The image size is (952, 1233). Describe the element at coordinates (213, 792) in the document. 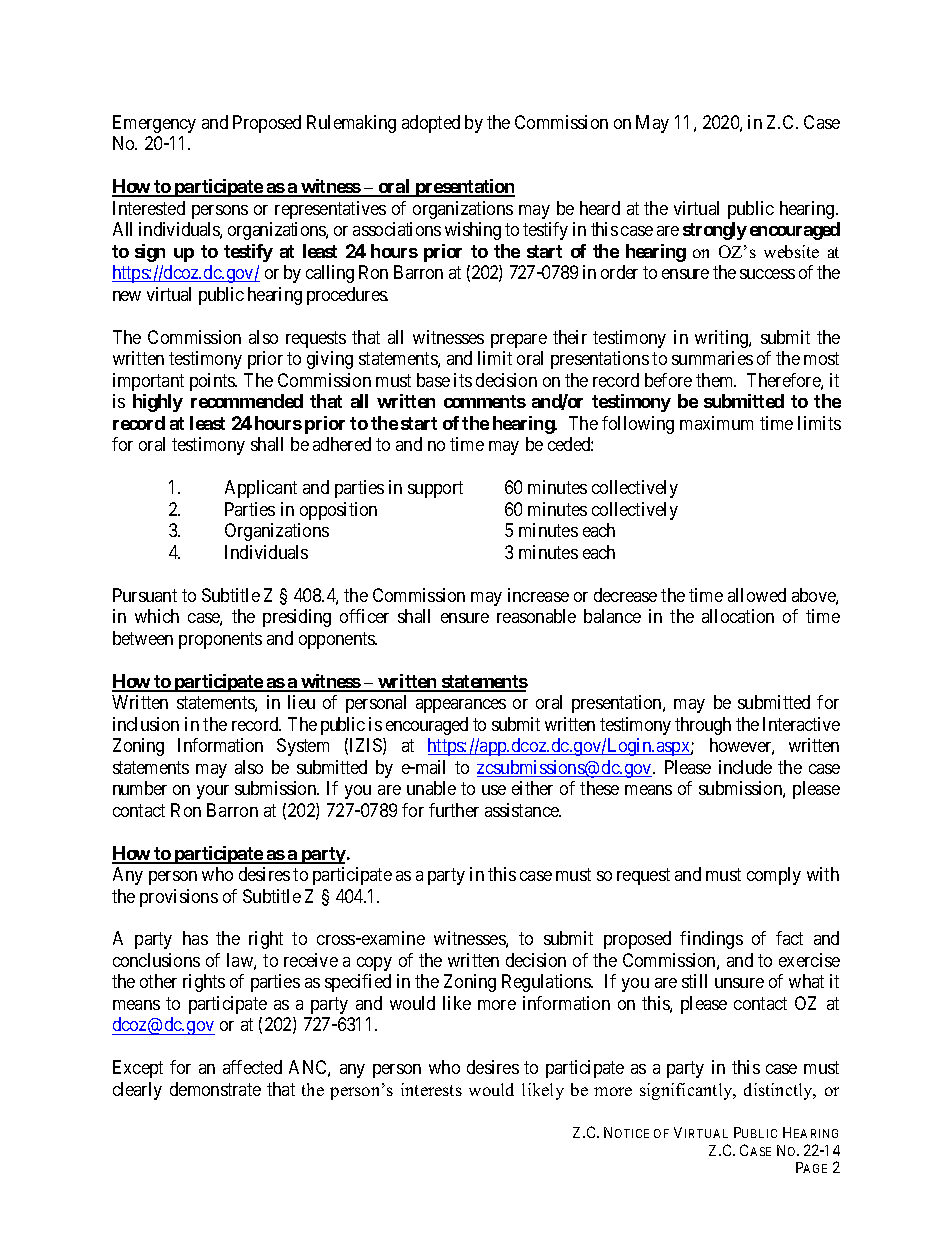

I see `your` at that location.
